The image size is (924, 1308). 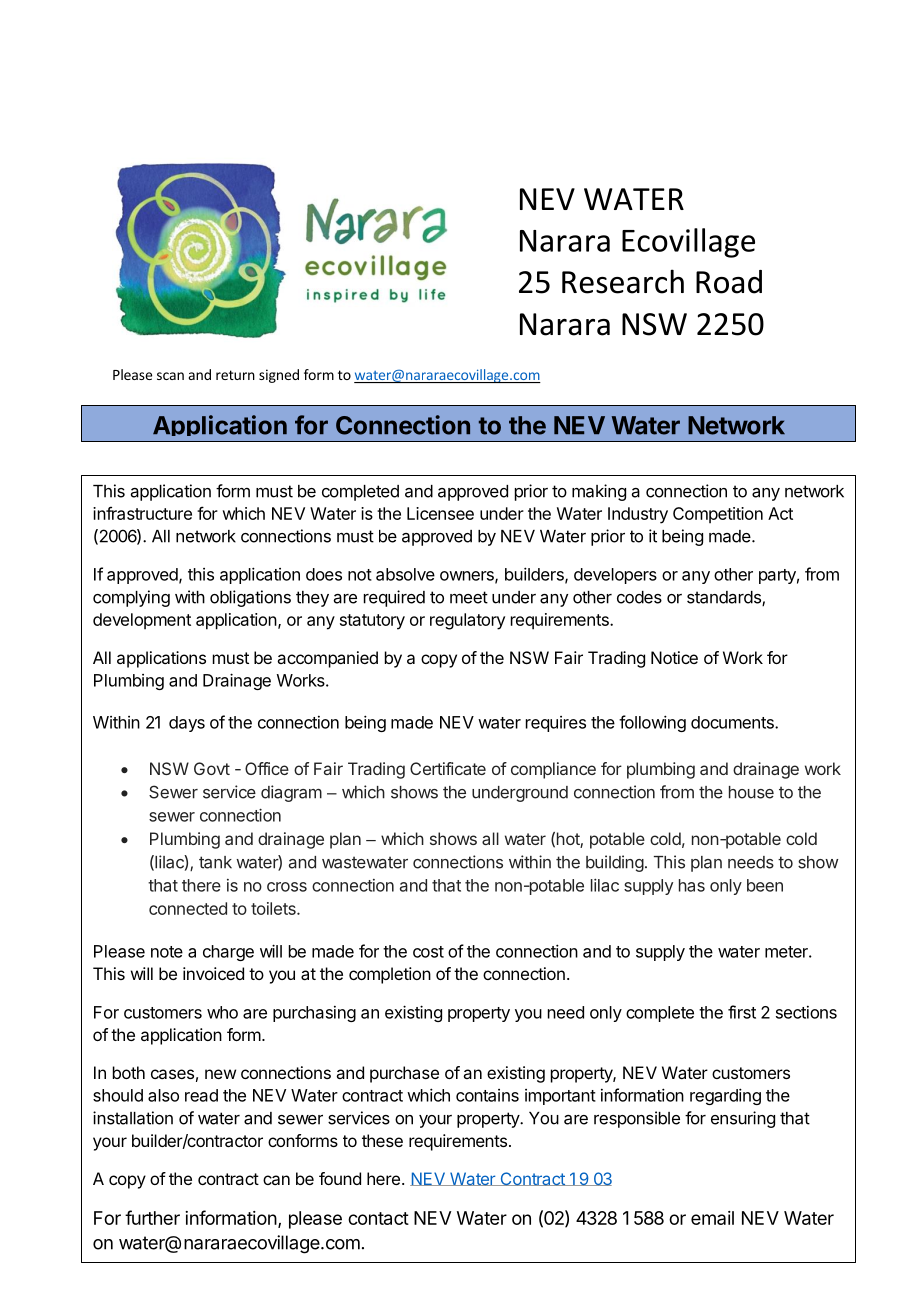 What do you see at coordinates (729, 282) in the image?
I see `Road` at bounding box center [729, 282].
